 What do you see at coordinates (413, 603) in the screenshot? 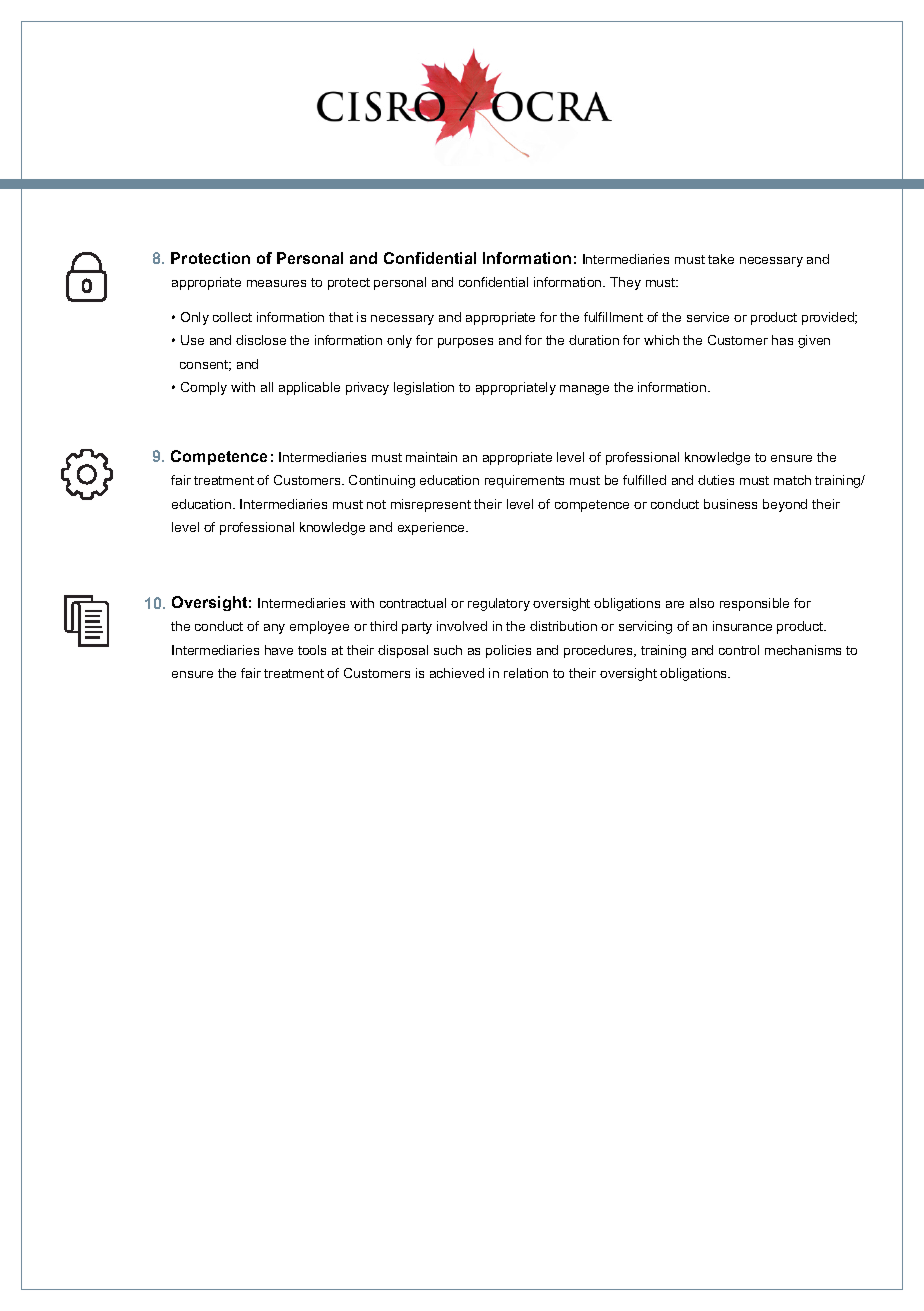
I see `contractual` at bounding box center [413, 603].
